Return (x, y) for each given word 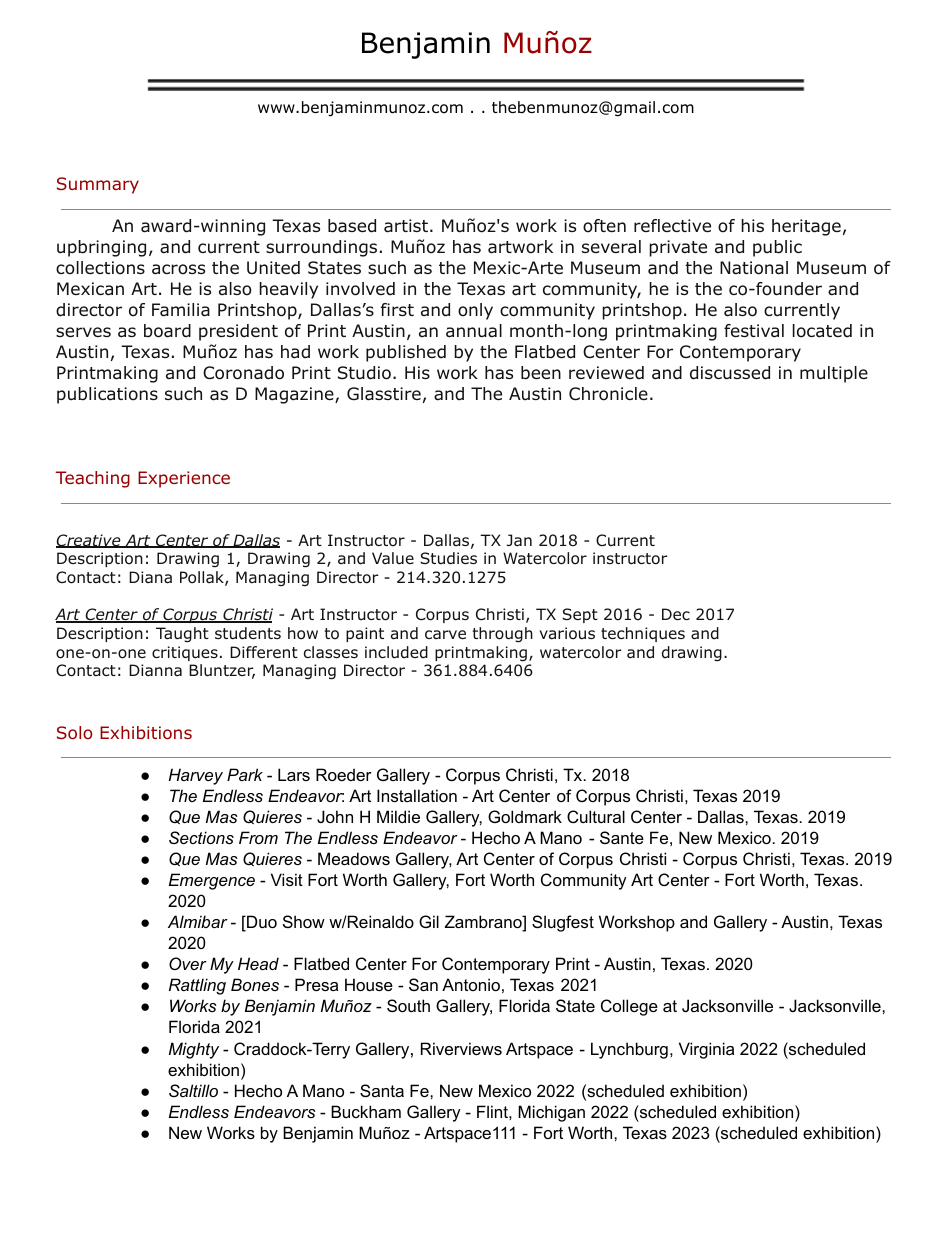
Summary (98, 185)
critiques (185, 653)
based (352, 226)
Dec (676, 614)
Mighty (194, 1050)
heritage (806, 227)
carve (445, 634)
